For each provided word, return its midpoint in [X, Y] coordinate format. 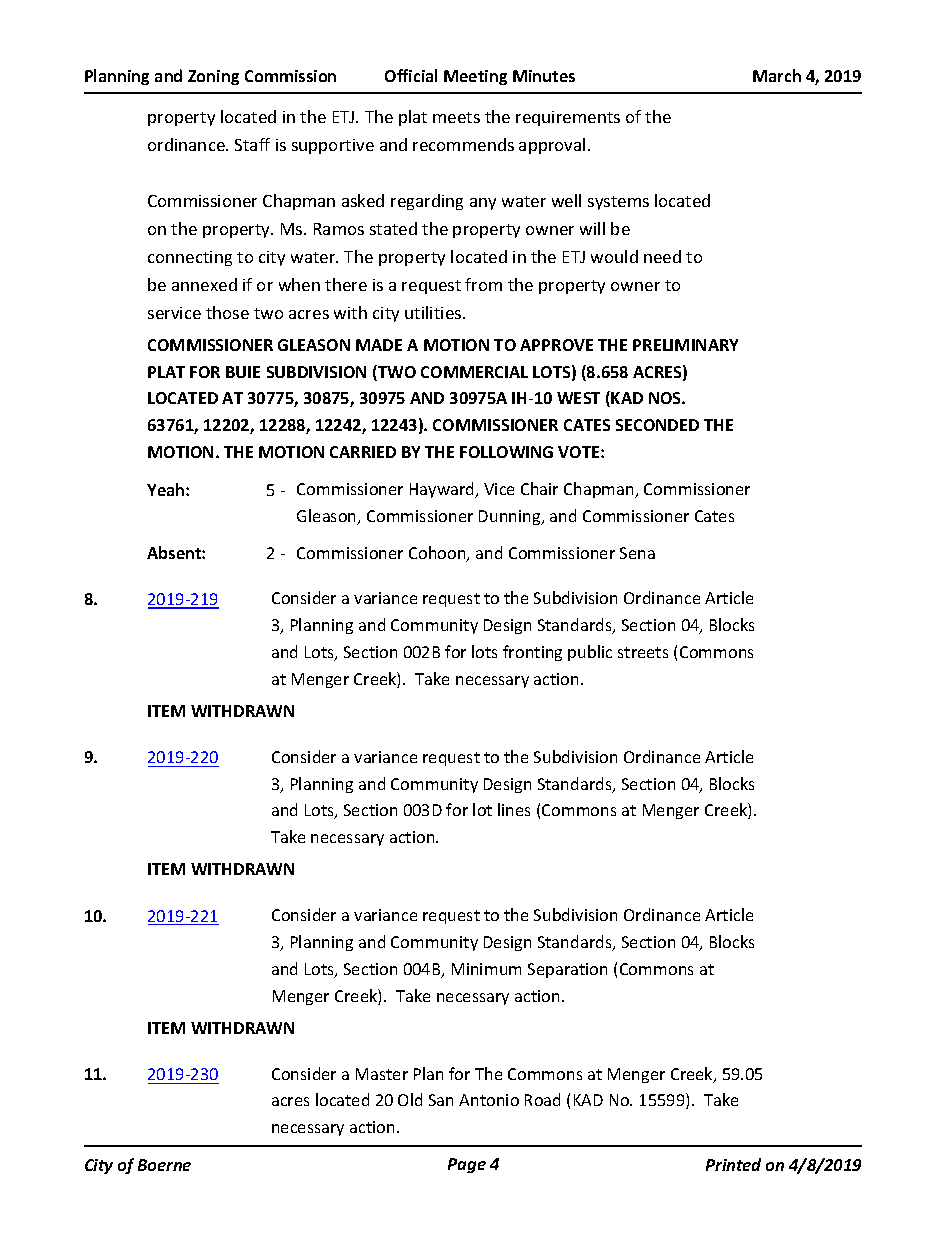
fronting [532, 653]
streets [643, 652]
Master [382, 1074]
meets [456, 117]
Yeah [167, 489]
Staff [252, 144]
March [777, 75]
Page [467, 1165]
